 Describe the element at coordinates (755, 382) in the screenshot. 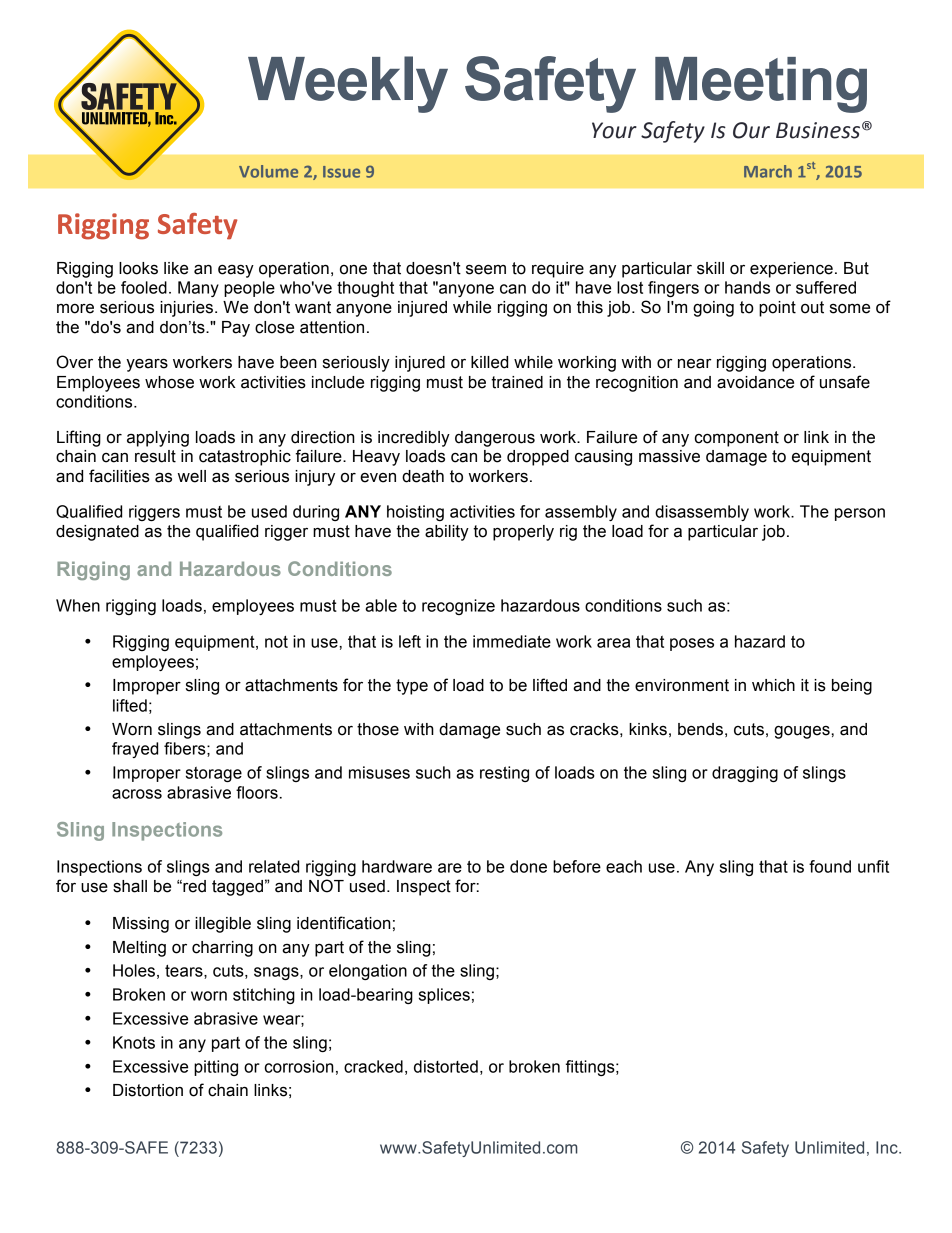

I see `avoidance` at that location.
